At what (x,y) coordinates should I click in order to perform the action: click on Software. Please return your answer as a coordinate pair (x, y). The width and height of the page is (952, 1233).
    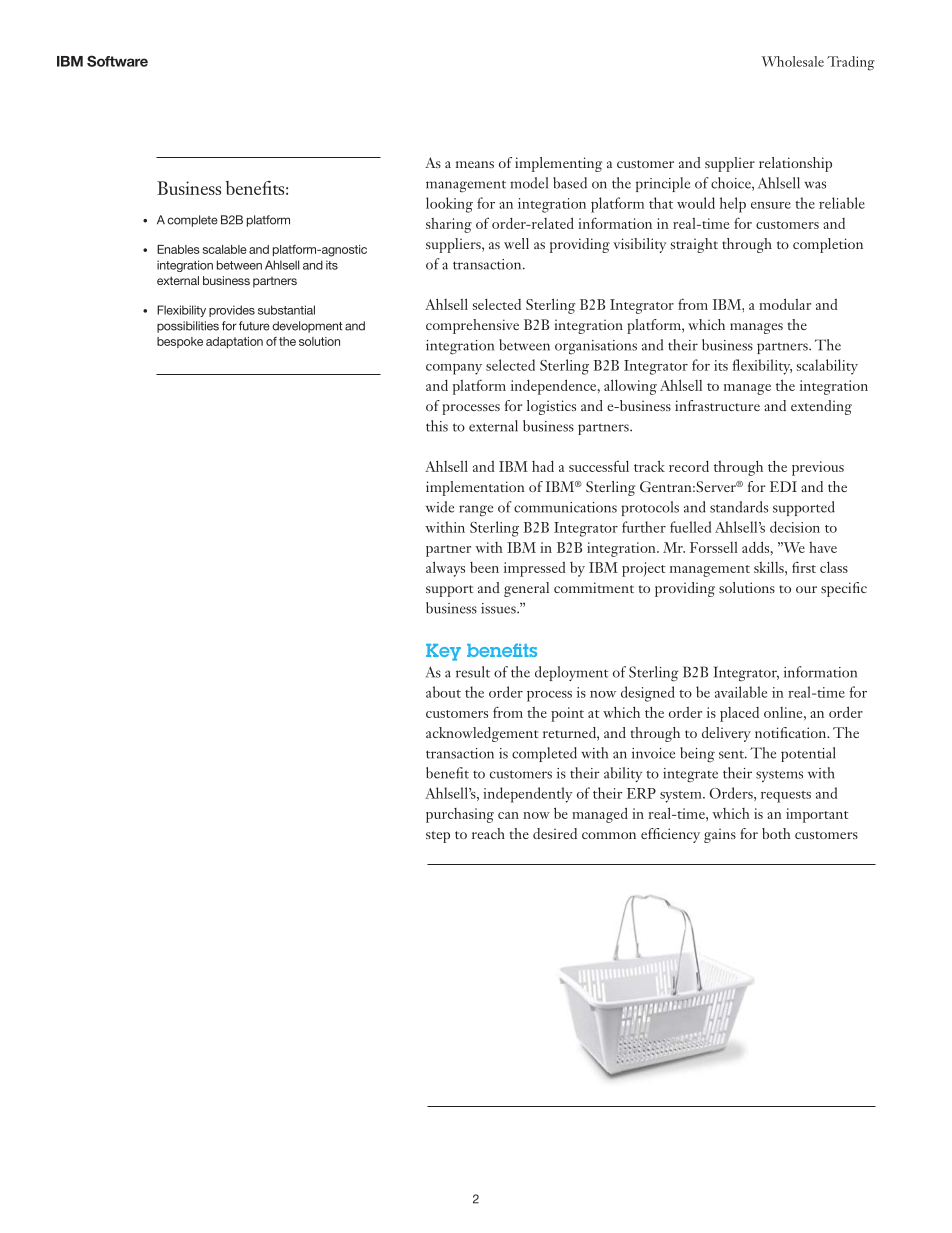
    Looking at the image, I should click on (117, 61).
